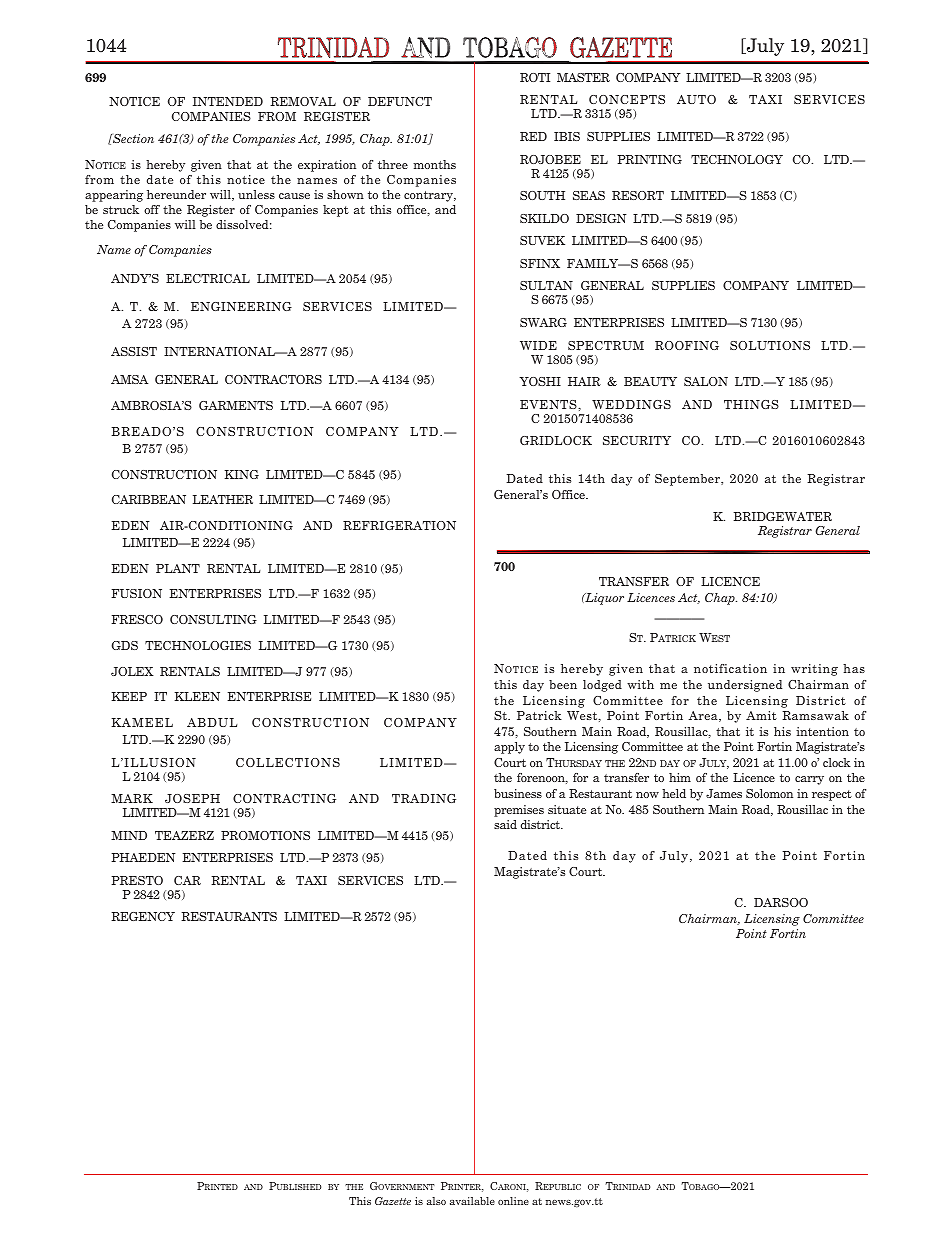  I want to click on notification, so click(730, 668).
